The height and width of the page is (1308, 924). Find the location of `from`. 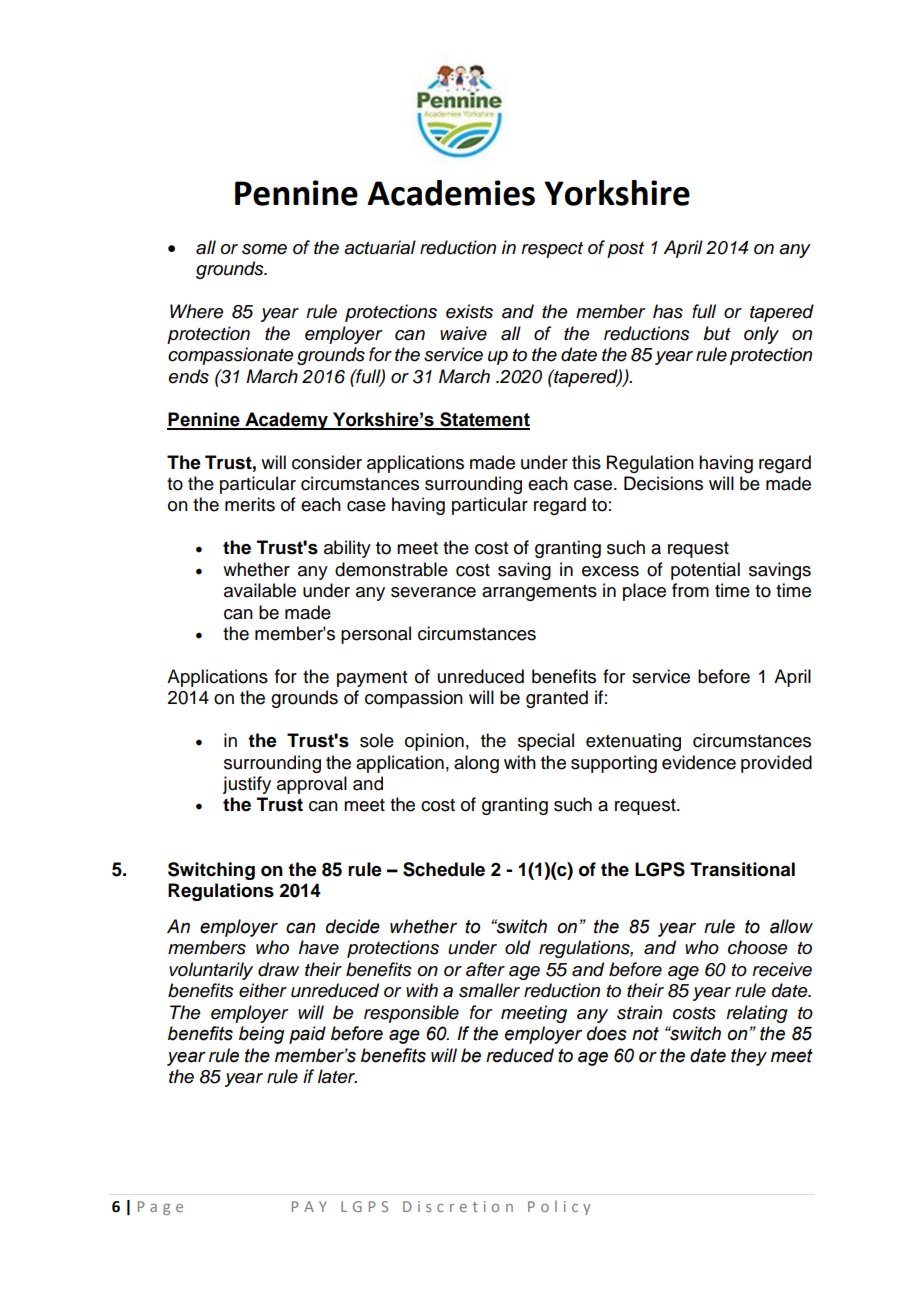

from is located at coordinates (690, 590).
